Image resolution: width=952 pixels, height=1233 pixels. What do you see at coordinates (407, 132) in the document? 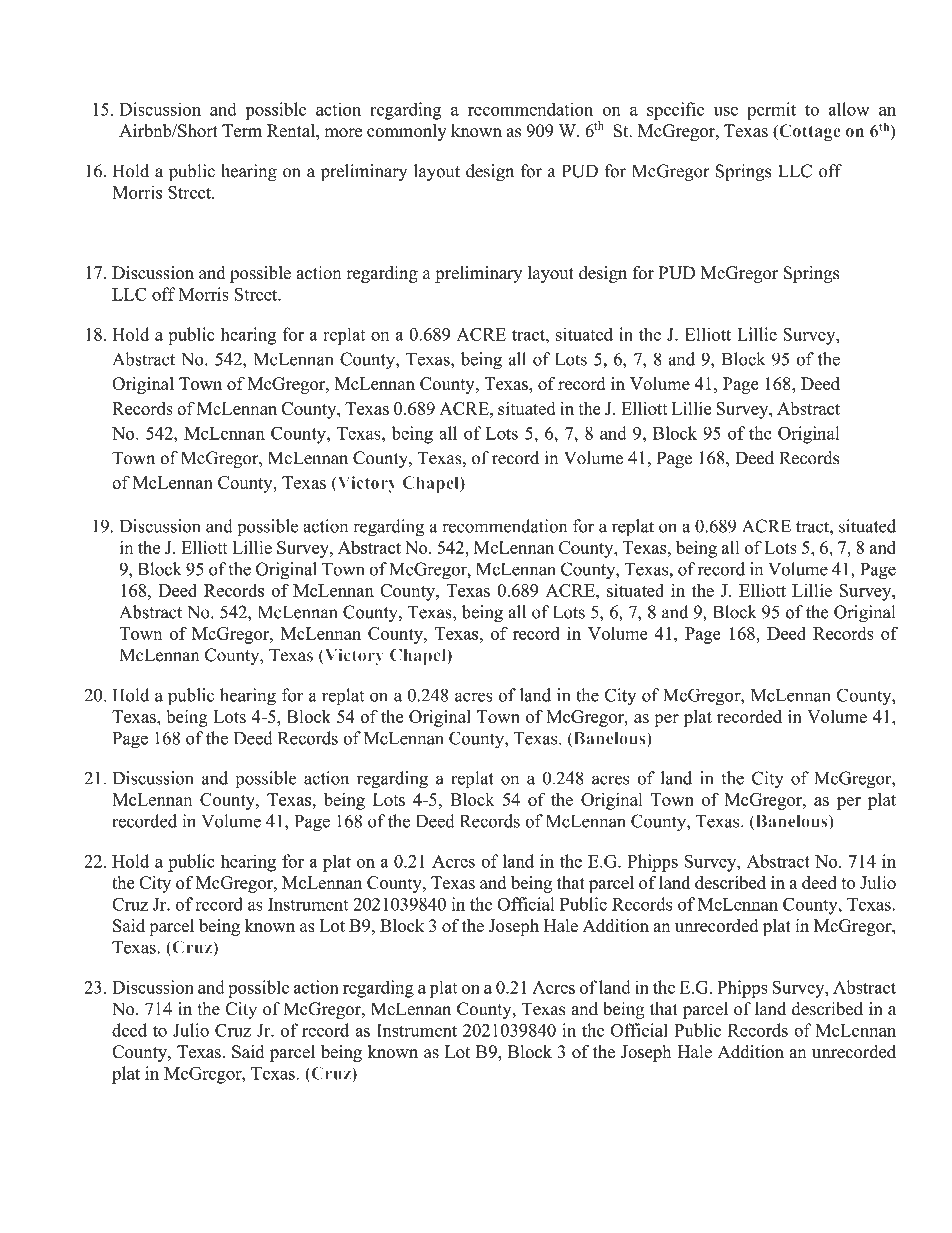
I see `commonly` at bounding box center [407, 132].
